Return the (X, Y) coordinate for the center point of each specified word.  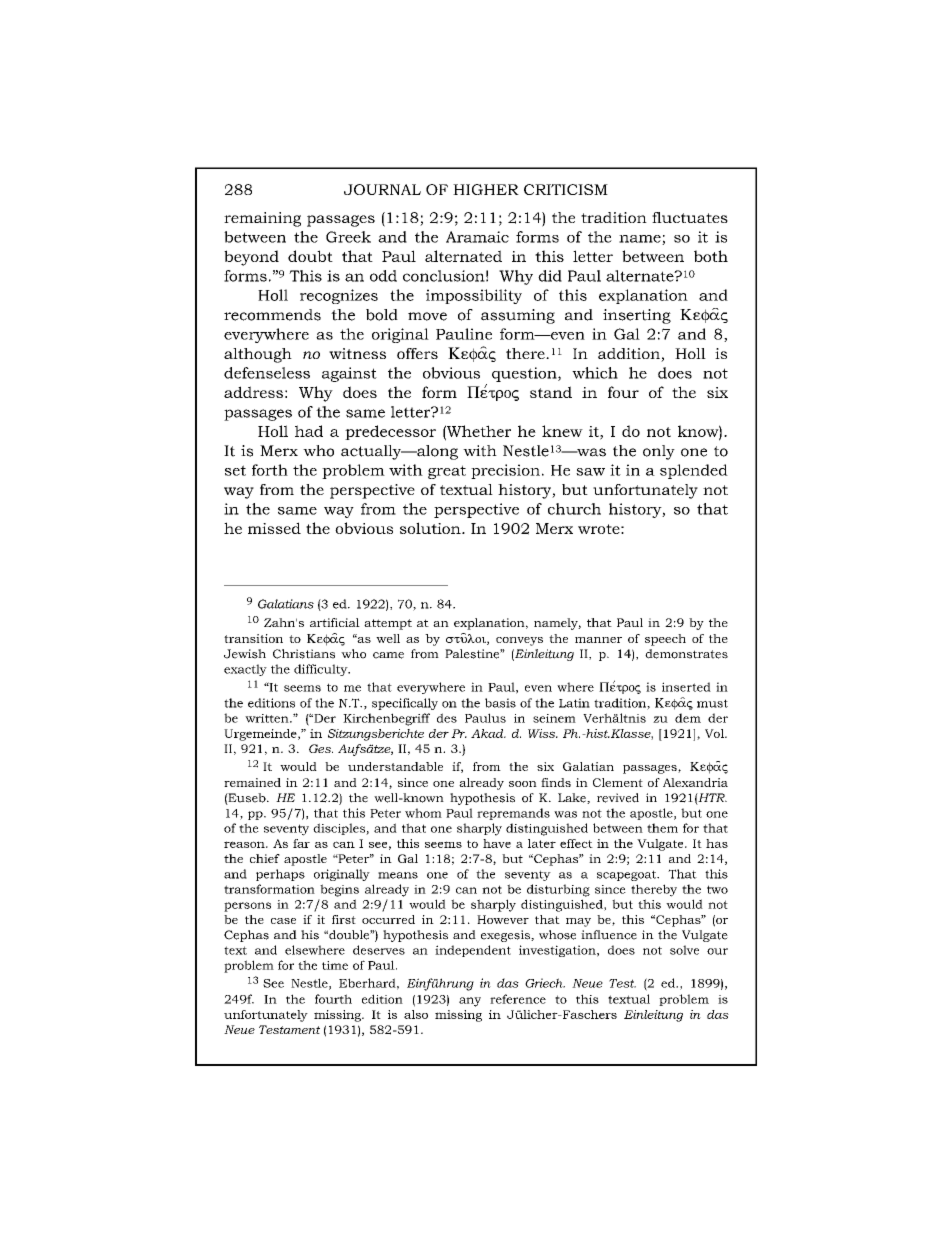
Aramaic (477, 237)
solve (684, 950)
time (335, 965)
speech (665, 640)
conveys (519, 641)
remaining (262, 219)
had (309, 431)
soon (523, 784)
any (470, 1002)
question (525, 374)
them (662, 828)
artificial (335, 622)
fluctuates (690, 217)
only (659, 452)
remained (252, 782)
